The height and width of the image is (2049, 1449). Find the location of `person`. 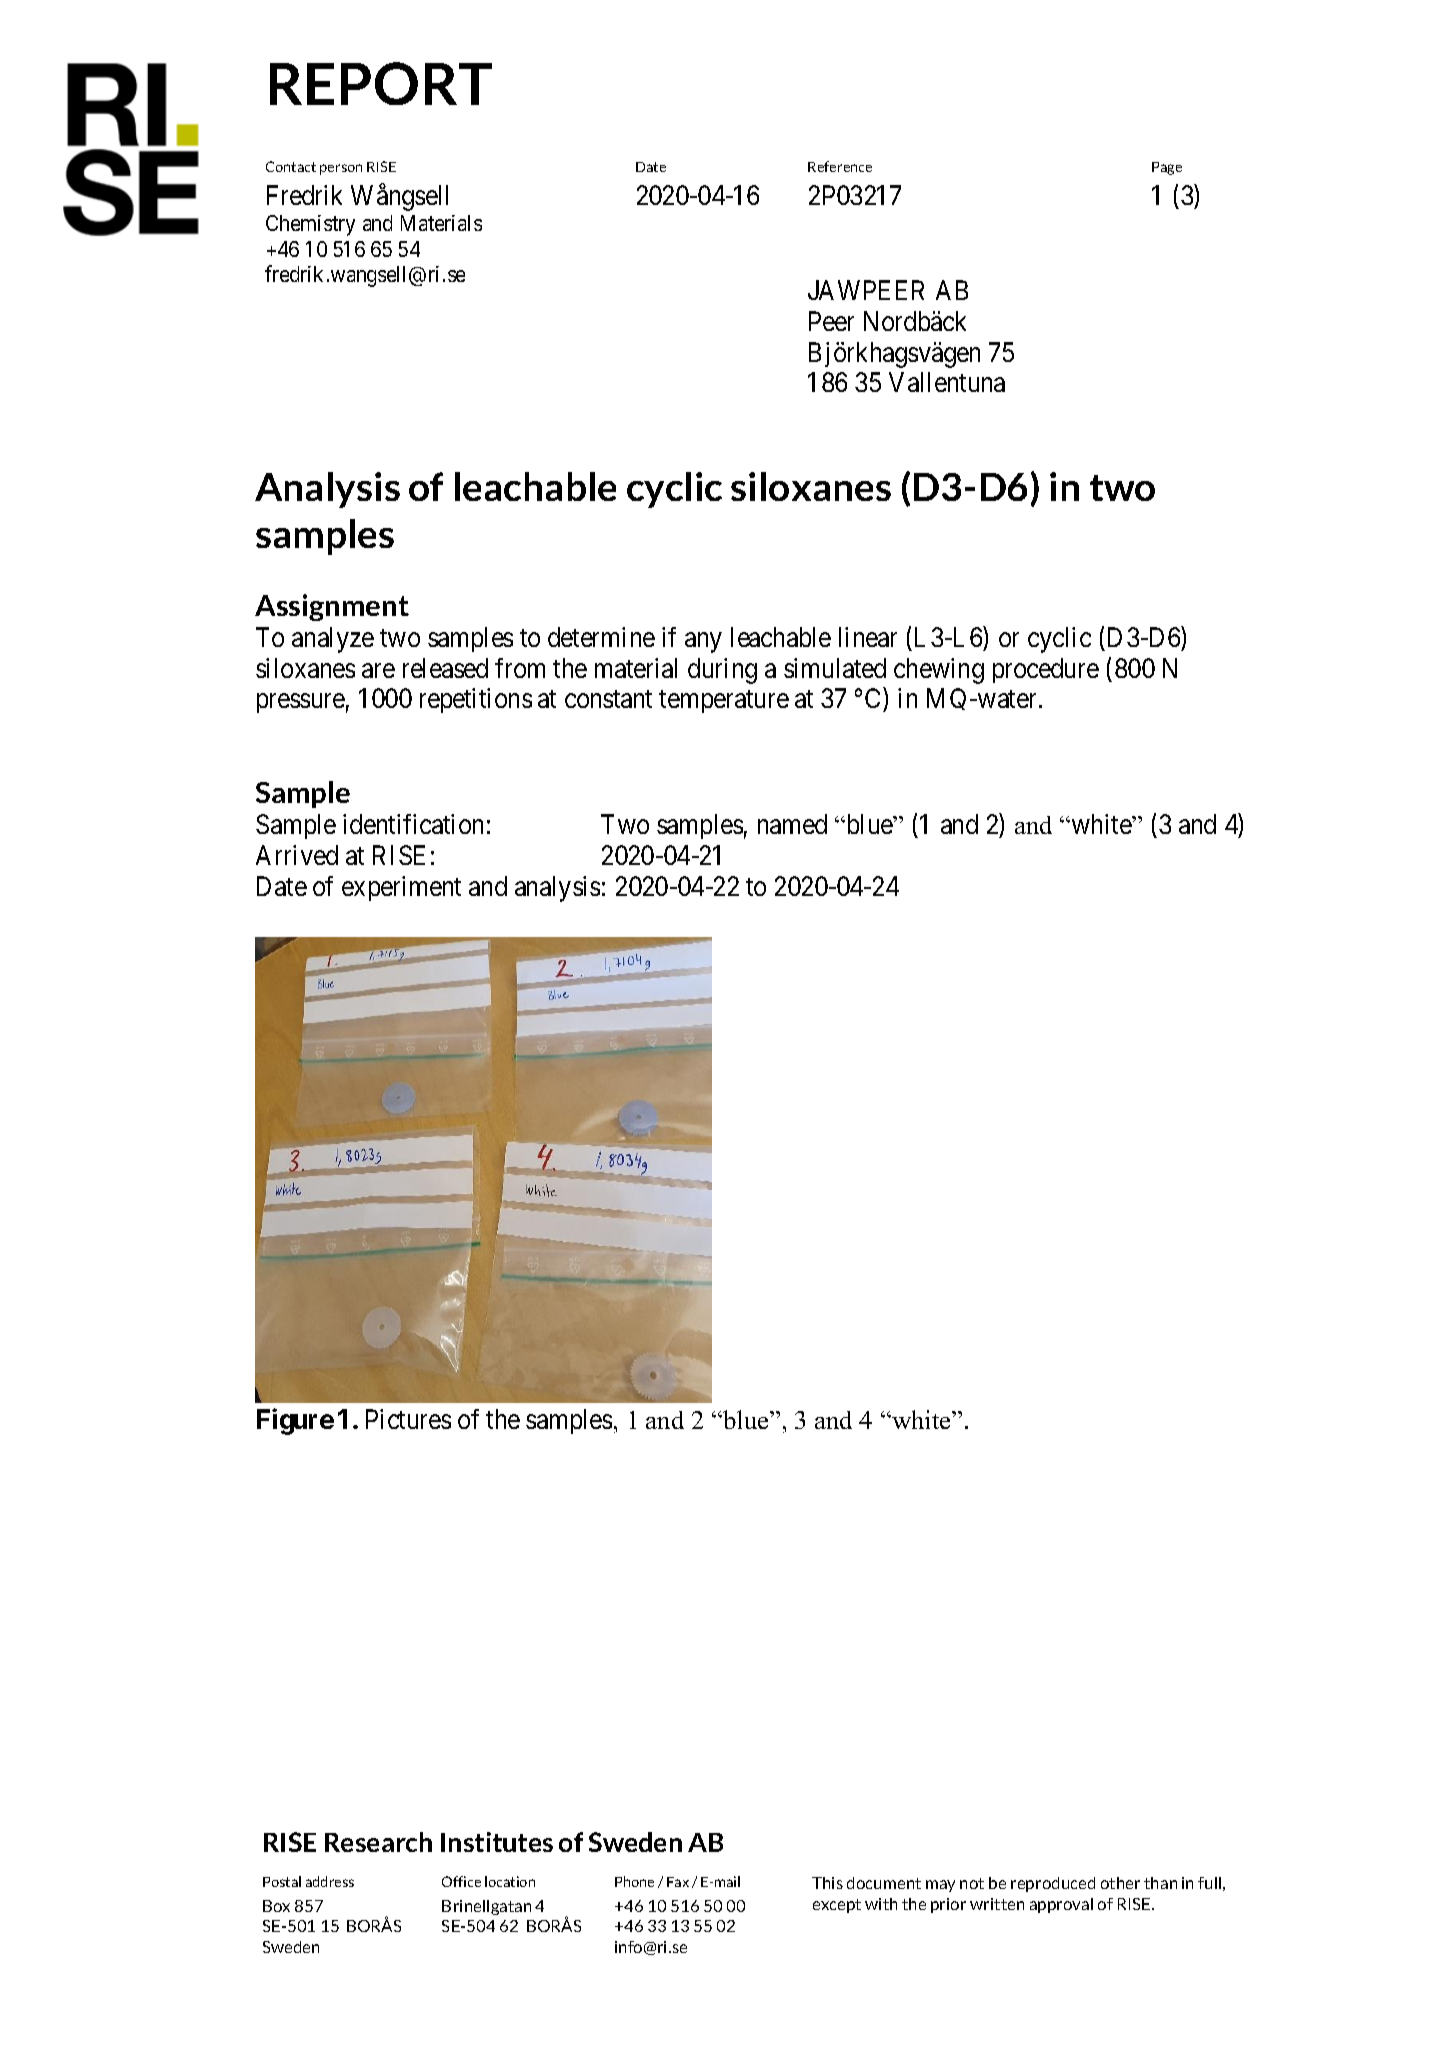

person is located at coordinates (341, 169).
